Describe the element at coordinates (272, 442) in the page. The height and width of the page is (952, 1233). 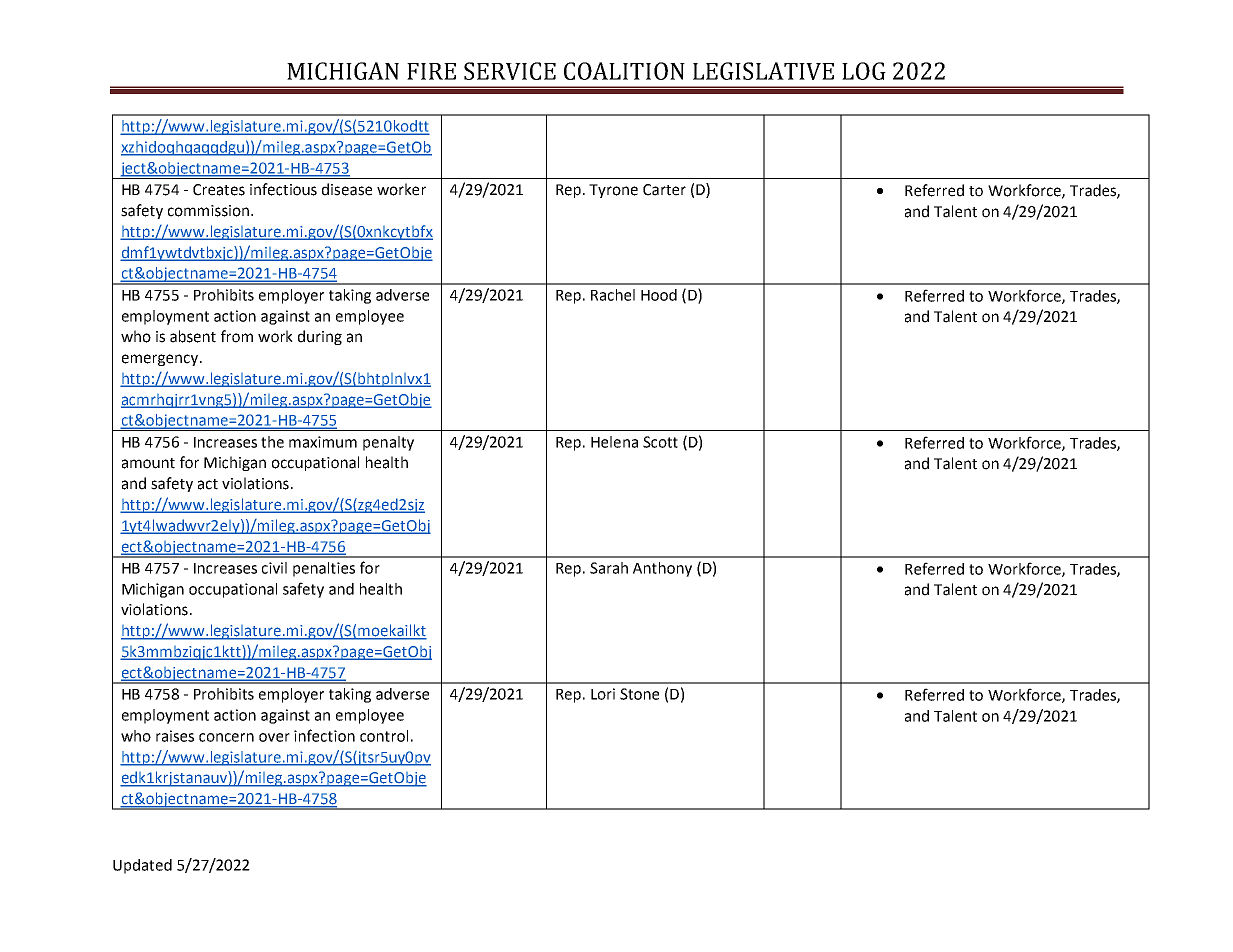
I see `the` at that location.
